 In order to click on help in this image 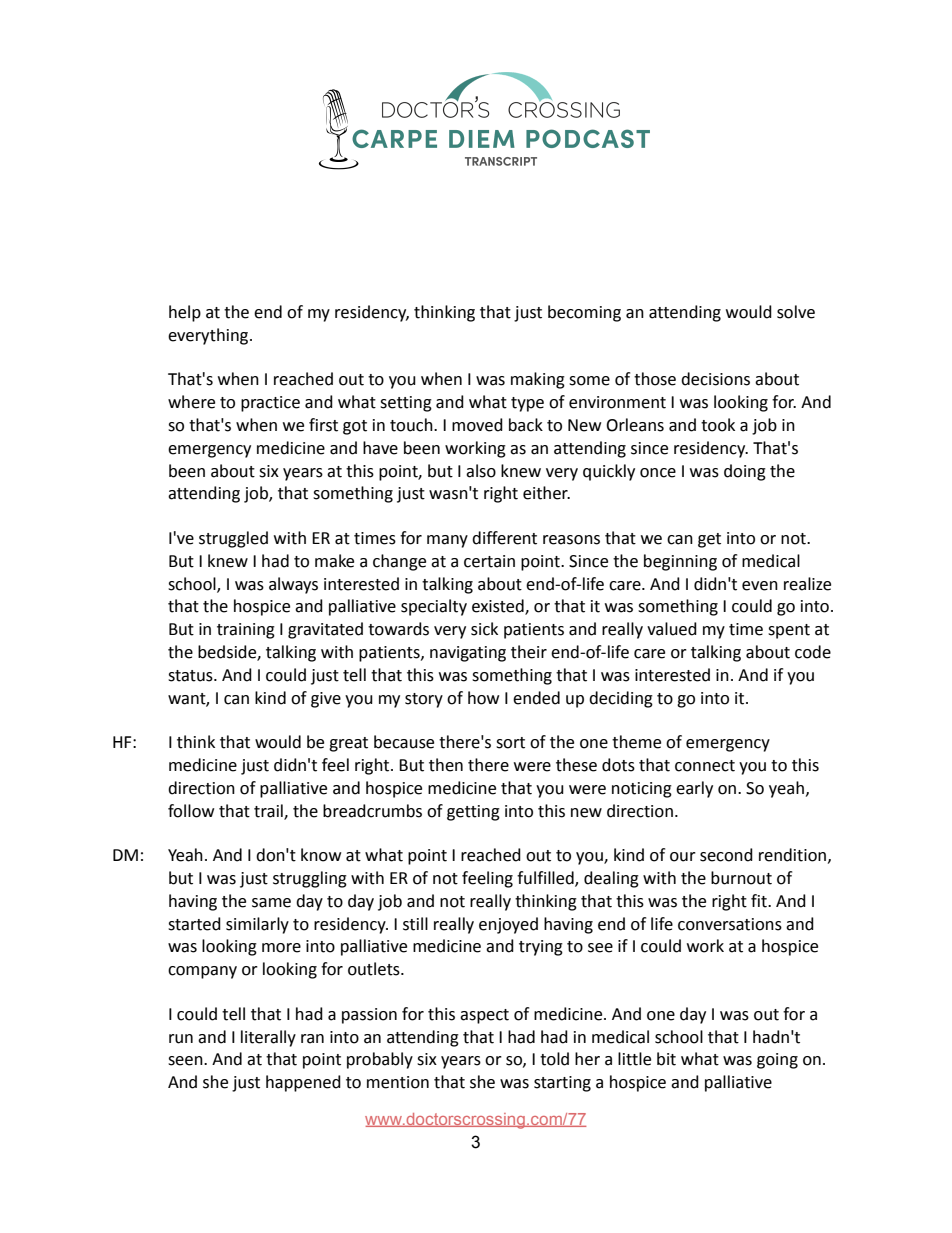, I will do `click(185, 313)`.
